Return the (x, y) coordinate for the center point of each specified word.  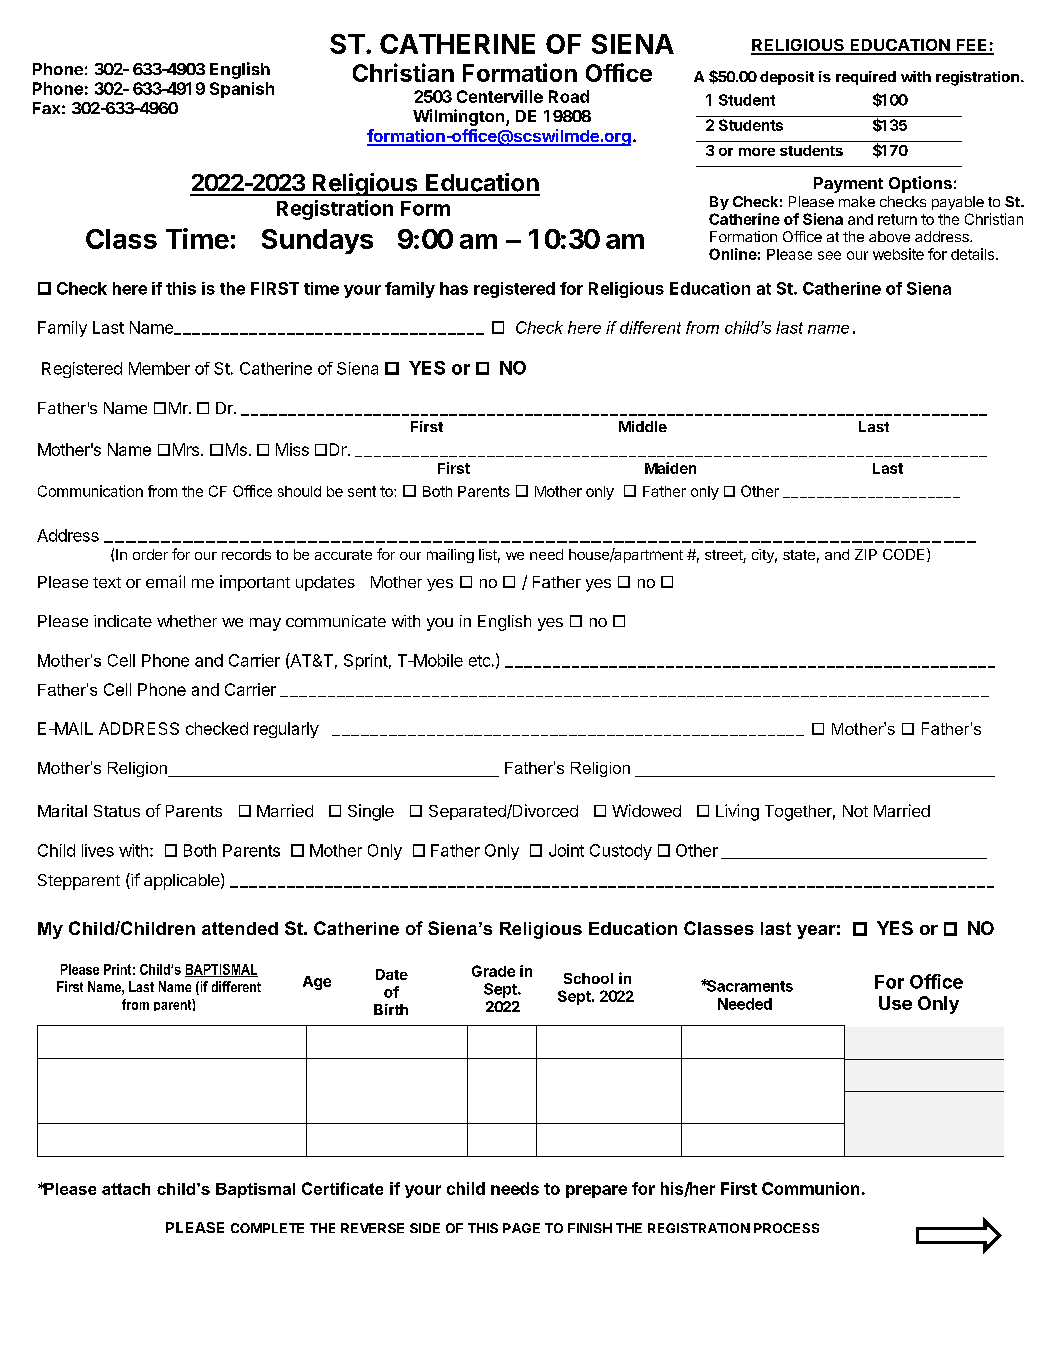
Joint (566, 850)
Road (569, 96)
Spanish (242, 90)
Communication (90, 491)
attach (126, 1189)
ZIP (866, 554)
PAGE (521, 1228)
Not (855, 811)
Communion (810, 1188)
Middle (643, 426)
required (866, 78)
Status (117, 811)
